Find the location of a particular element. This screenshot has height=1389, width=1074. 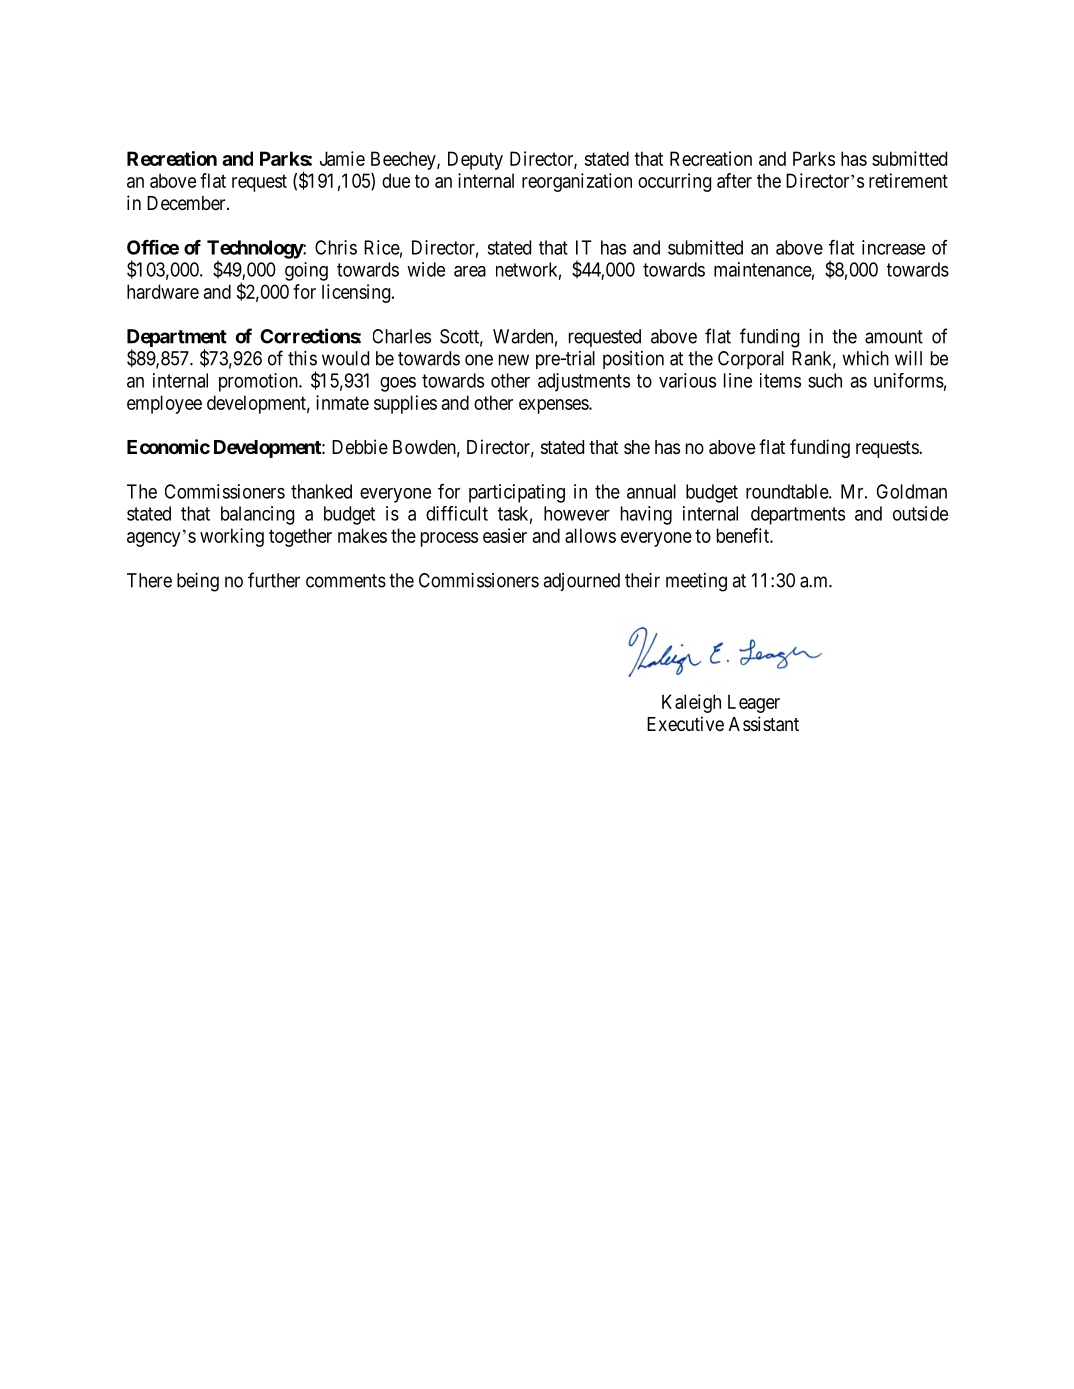

working is located at coordinates (232, 537).
